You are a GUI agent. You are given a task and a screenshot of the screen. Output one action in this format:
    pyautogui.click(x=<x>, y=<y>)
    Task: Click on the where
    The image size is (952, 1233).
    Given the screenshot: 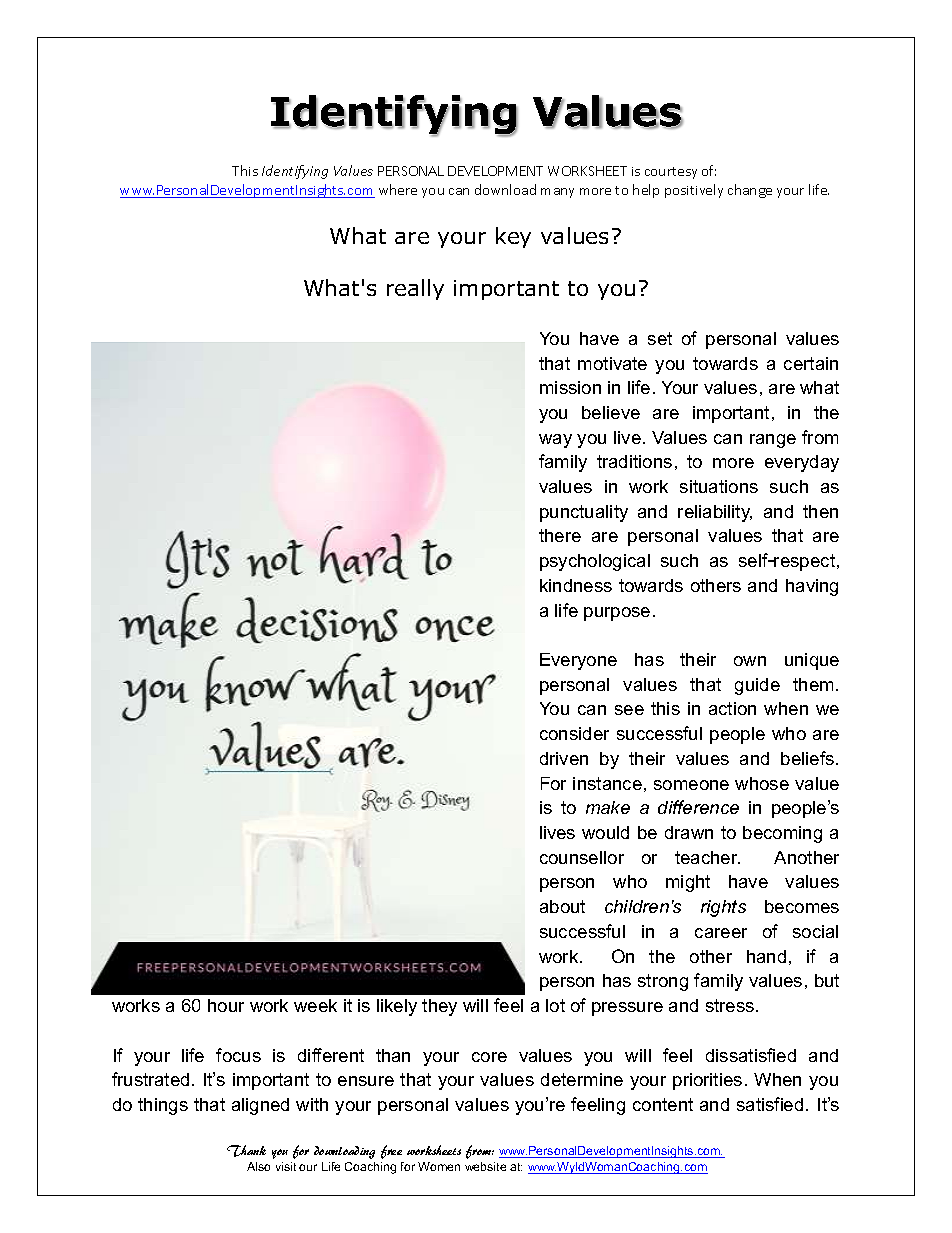 What is the action you would take?
    pyautogui.click(x=398, y=189)
